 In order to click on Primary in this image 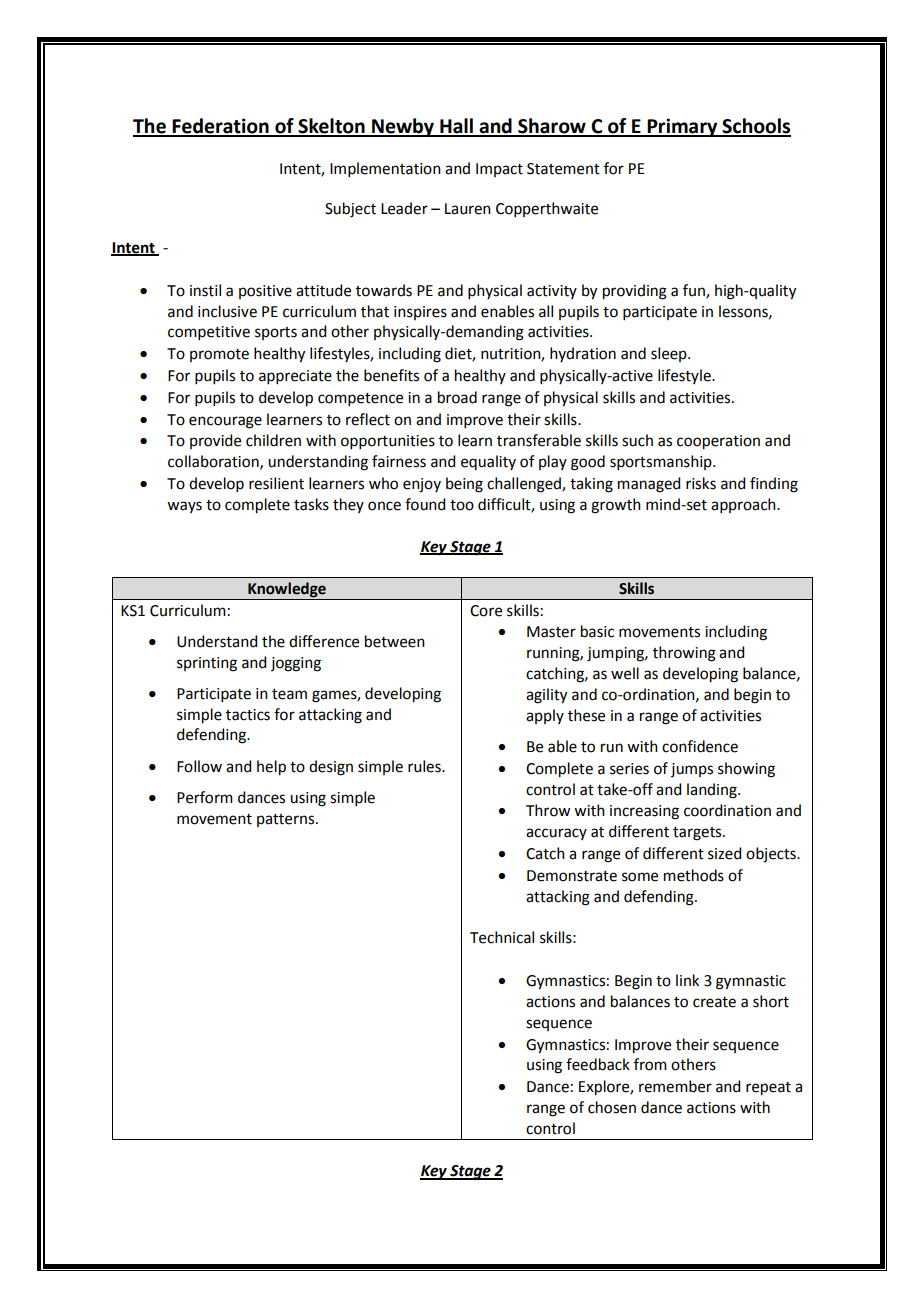, I will do `click(682, 127)`.
